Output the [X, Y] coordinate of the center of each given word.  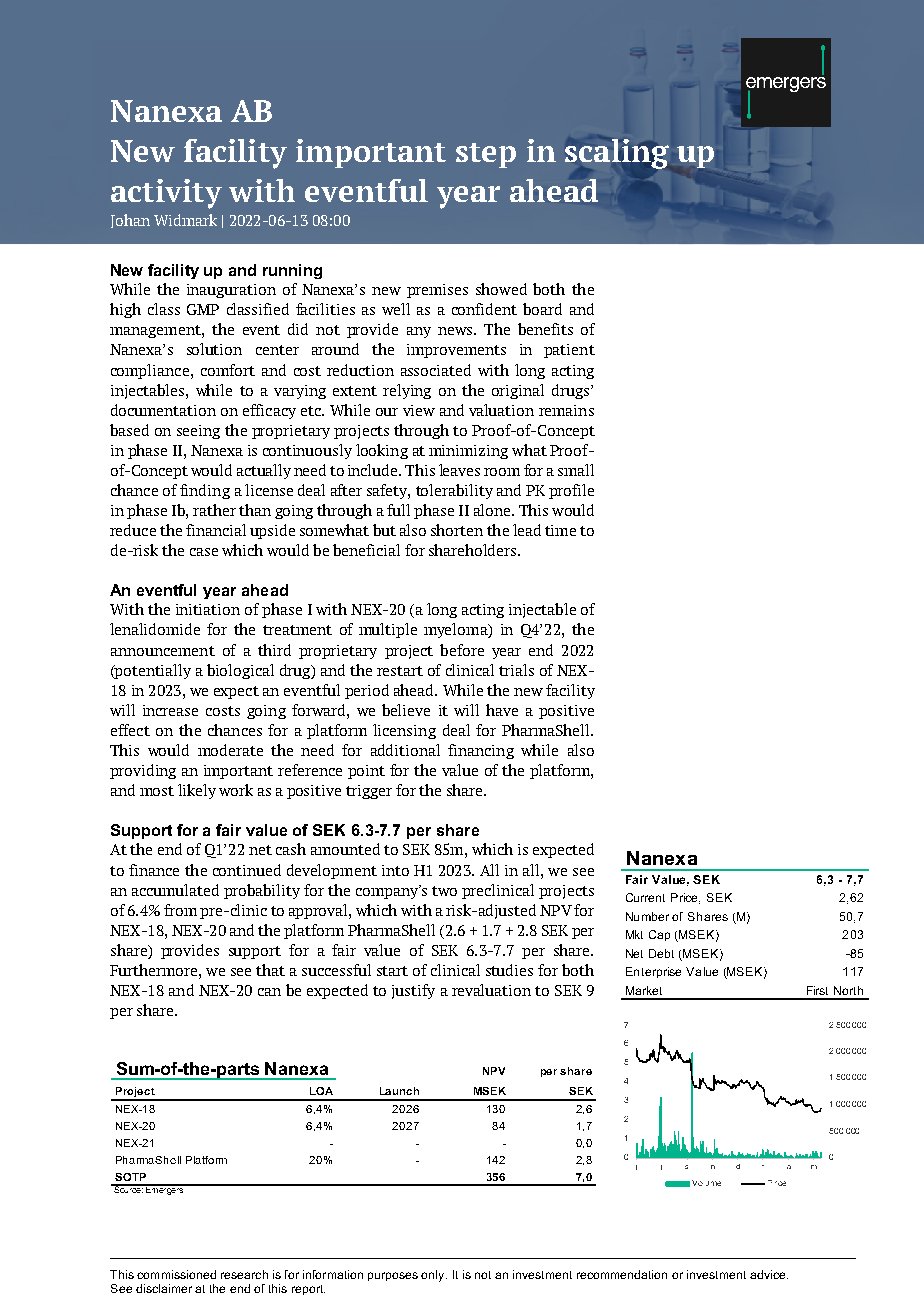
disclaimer [164, 1288]
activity [166, 194]
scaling [617, 155]
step [486, 155]
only [434, 1276]
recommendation [622, 1274]
